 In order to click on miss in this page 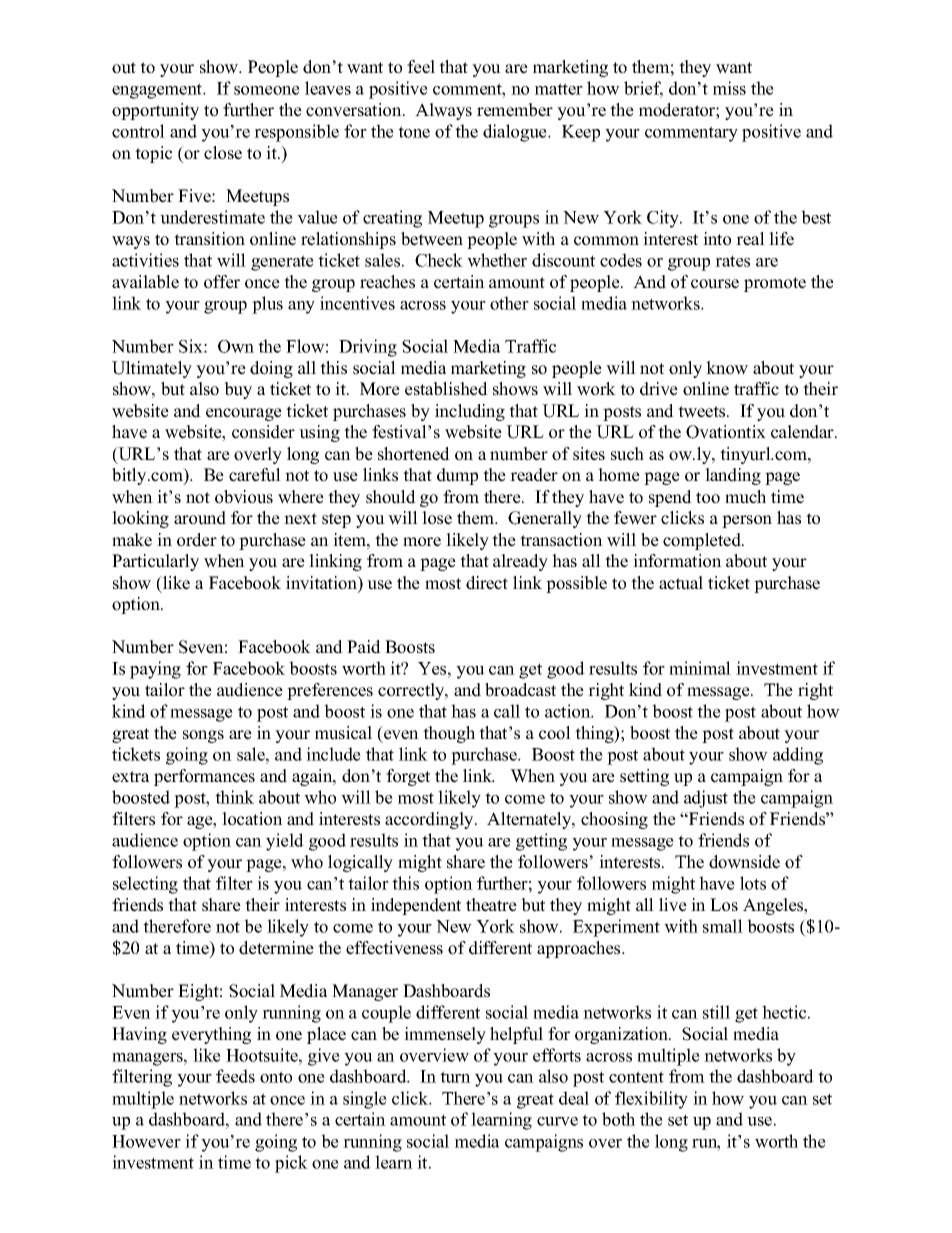, I will do `click(729, 88)`.
